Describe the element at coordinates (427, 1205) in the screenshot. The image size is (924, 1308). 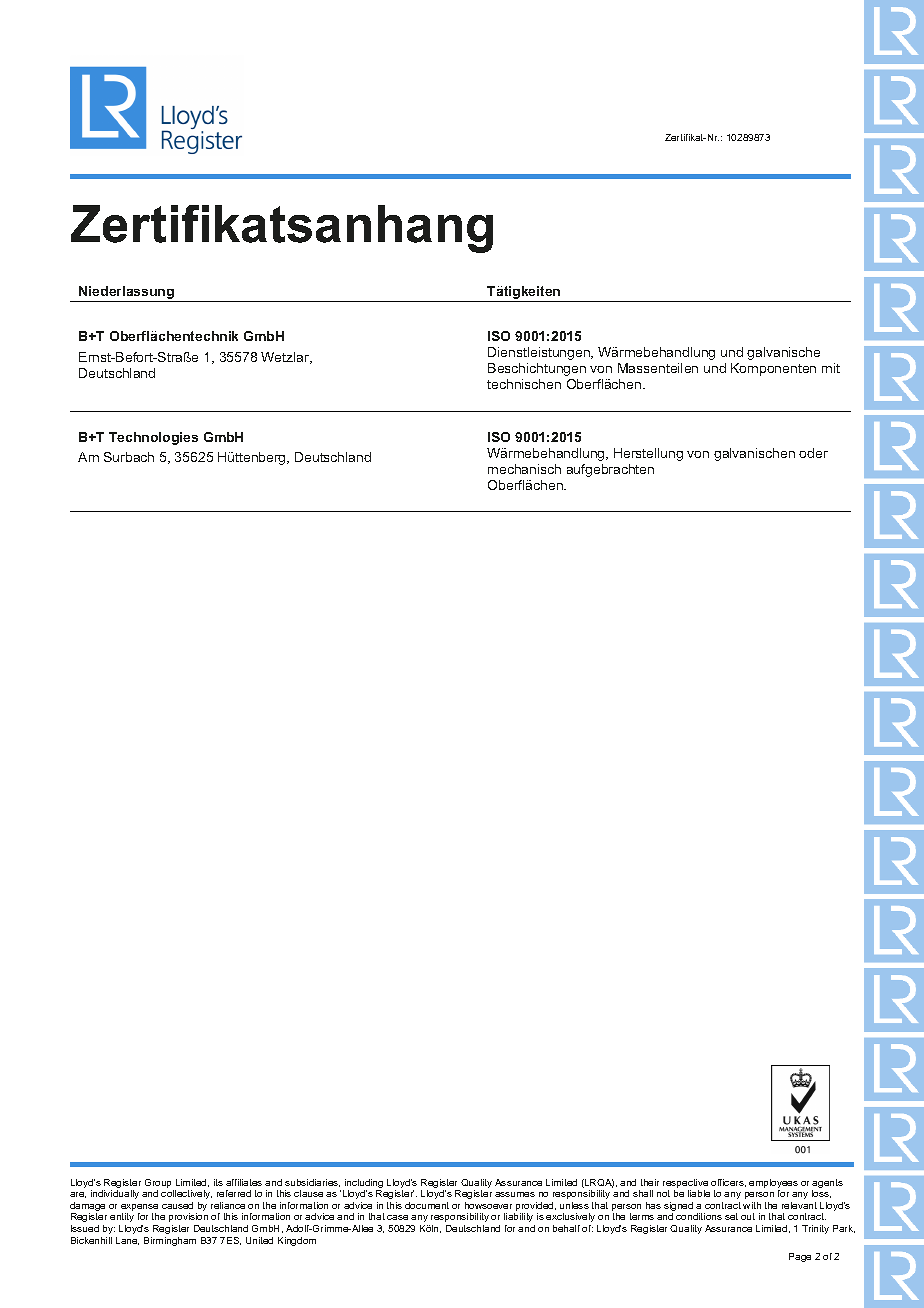
I see `document` at that location.
